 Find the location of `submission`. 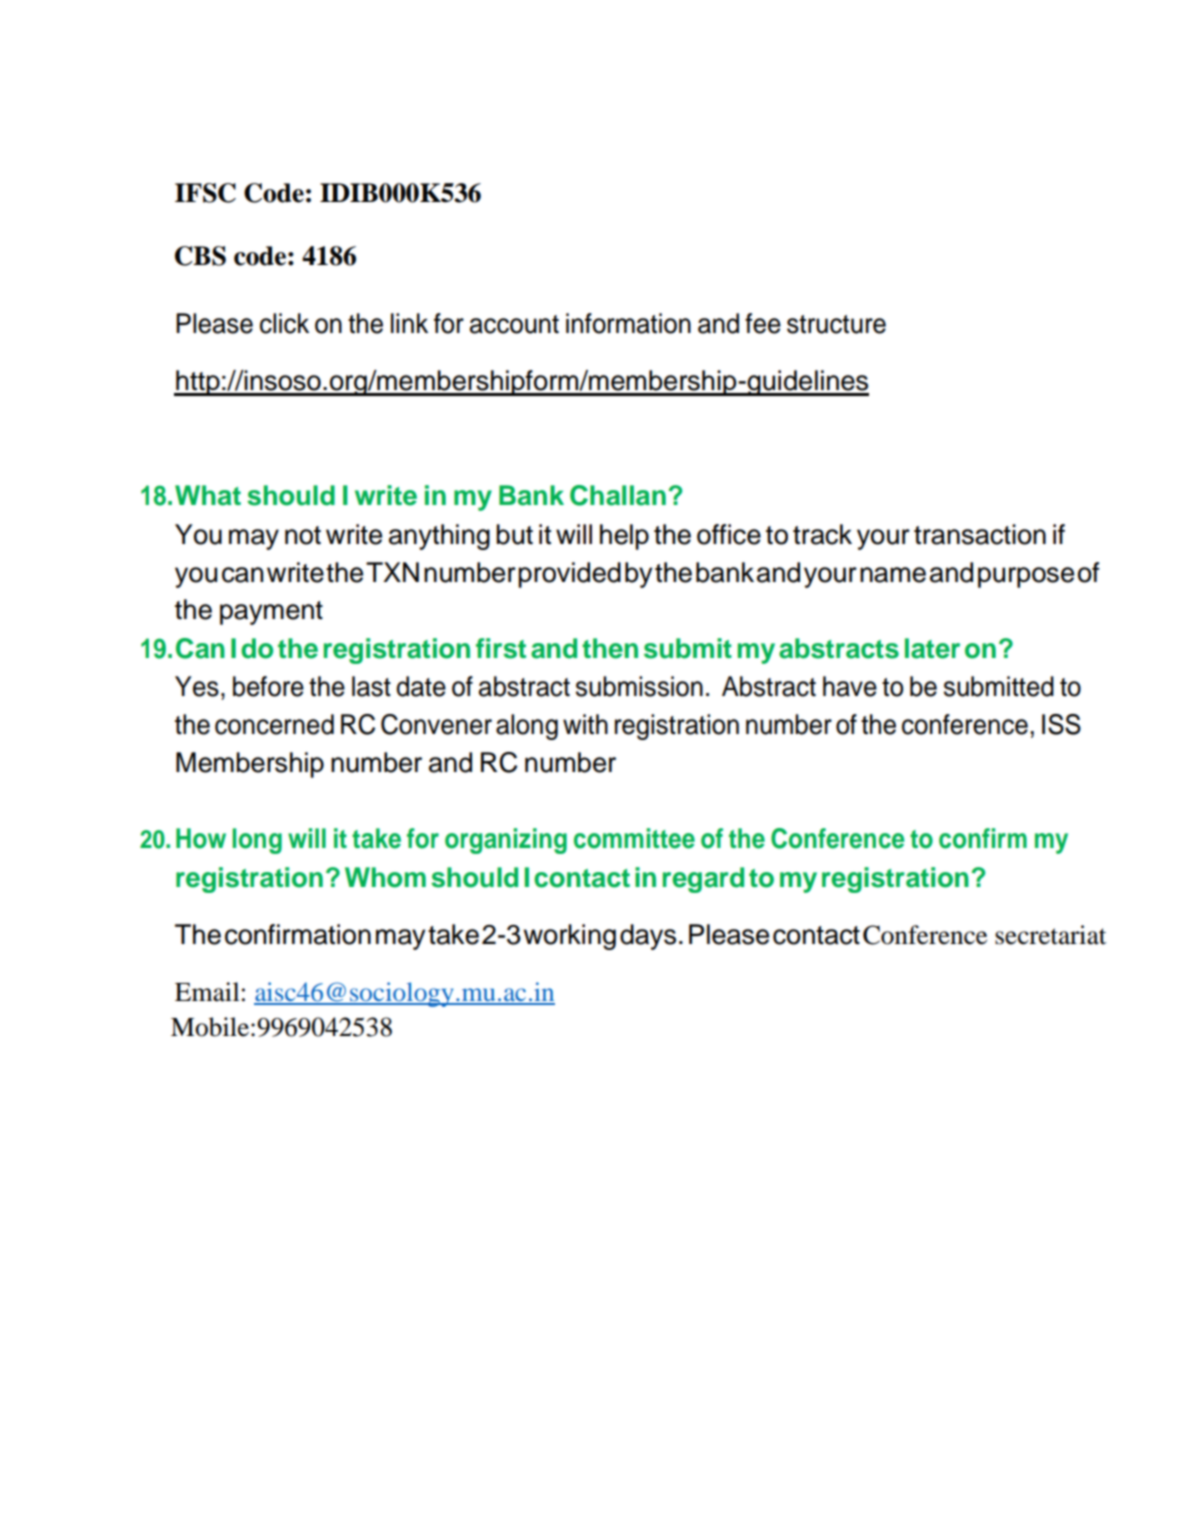

submission is located at coordinates (639, 686).
